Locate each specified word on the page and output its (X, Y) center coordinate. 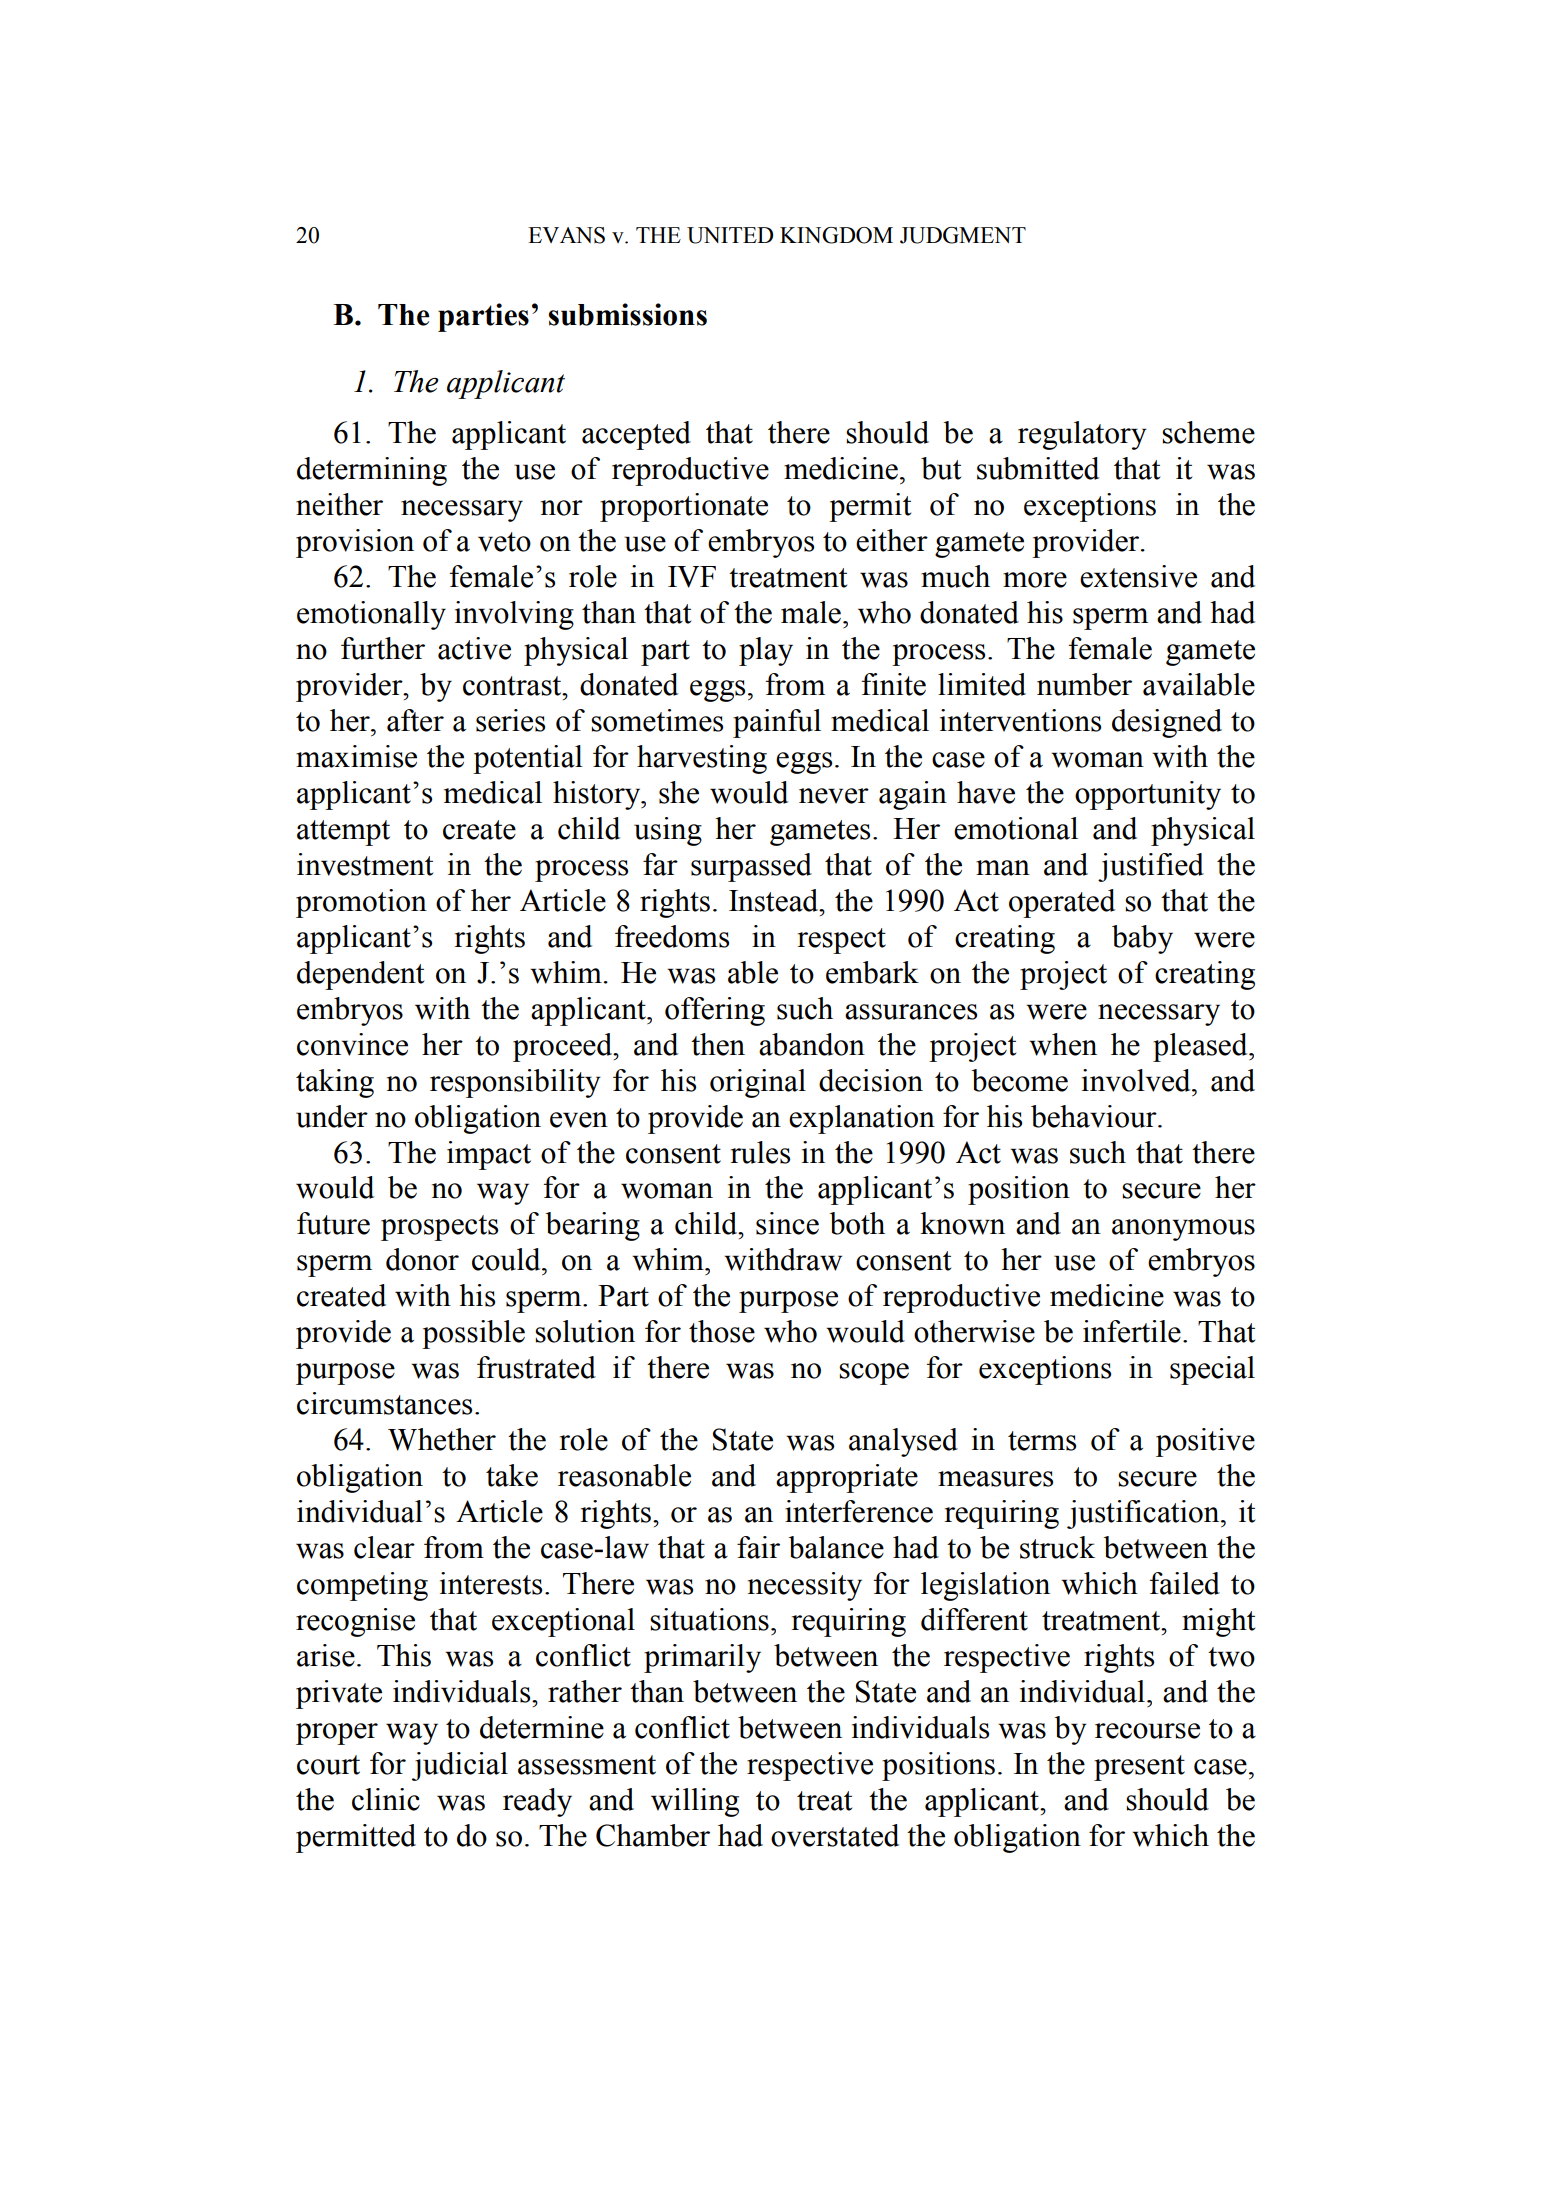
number (1084, 684)
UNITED (730, 235)
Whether (442, 1439)
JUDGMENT (963, 235)
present (1139, 1768)
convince (352, 1044)
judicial (460, 1766)
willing (695, 1802)
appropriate (847, 1478)
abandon (812, 1044)
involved (1137, 1080)
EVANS (566, 235)
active (474, 648)
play (766, 651)
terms (1042, 1441)
